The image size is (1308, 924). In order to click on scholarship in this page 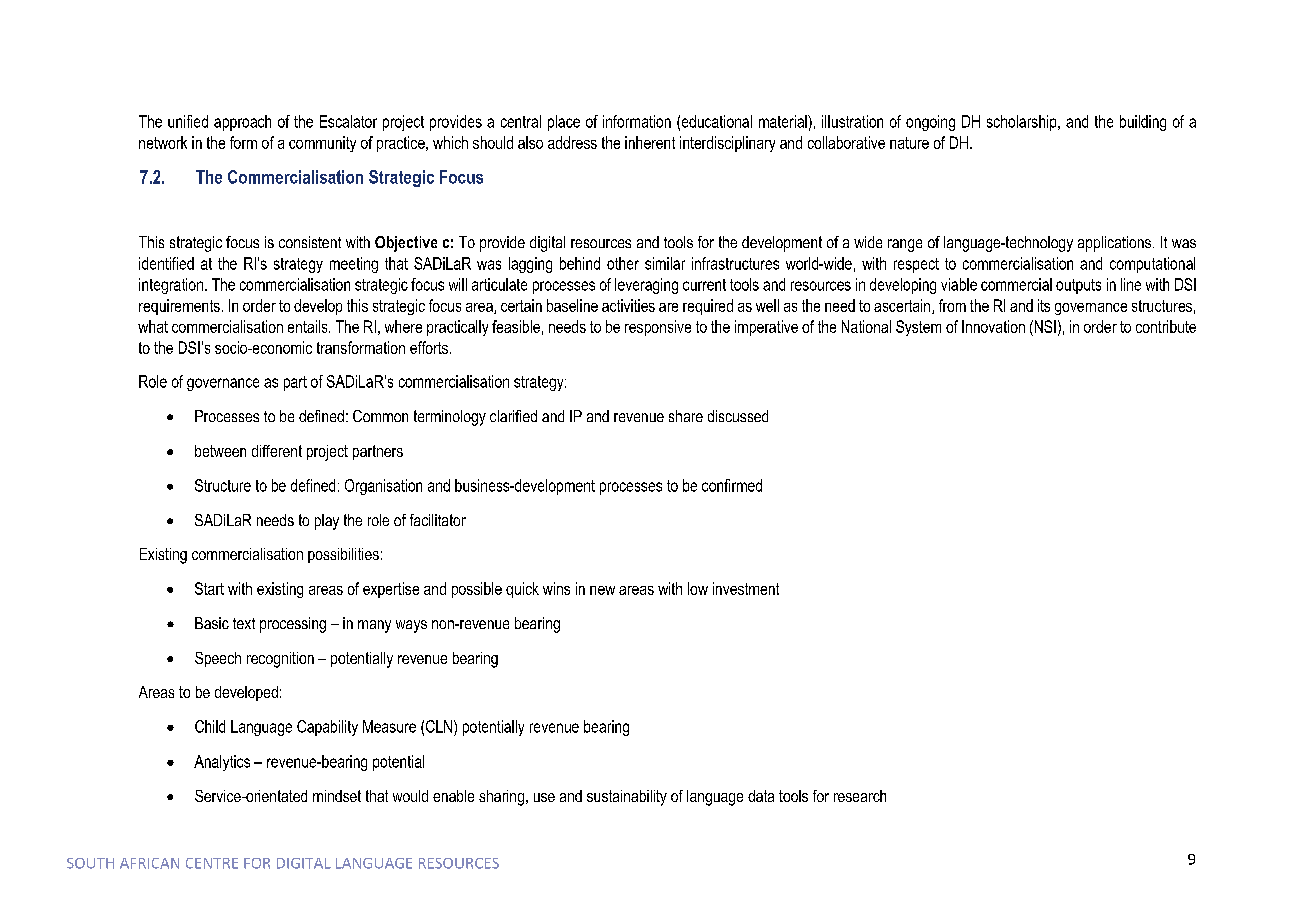, I will do `click(1023, 123)`.
